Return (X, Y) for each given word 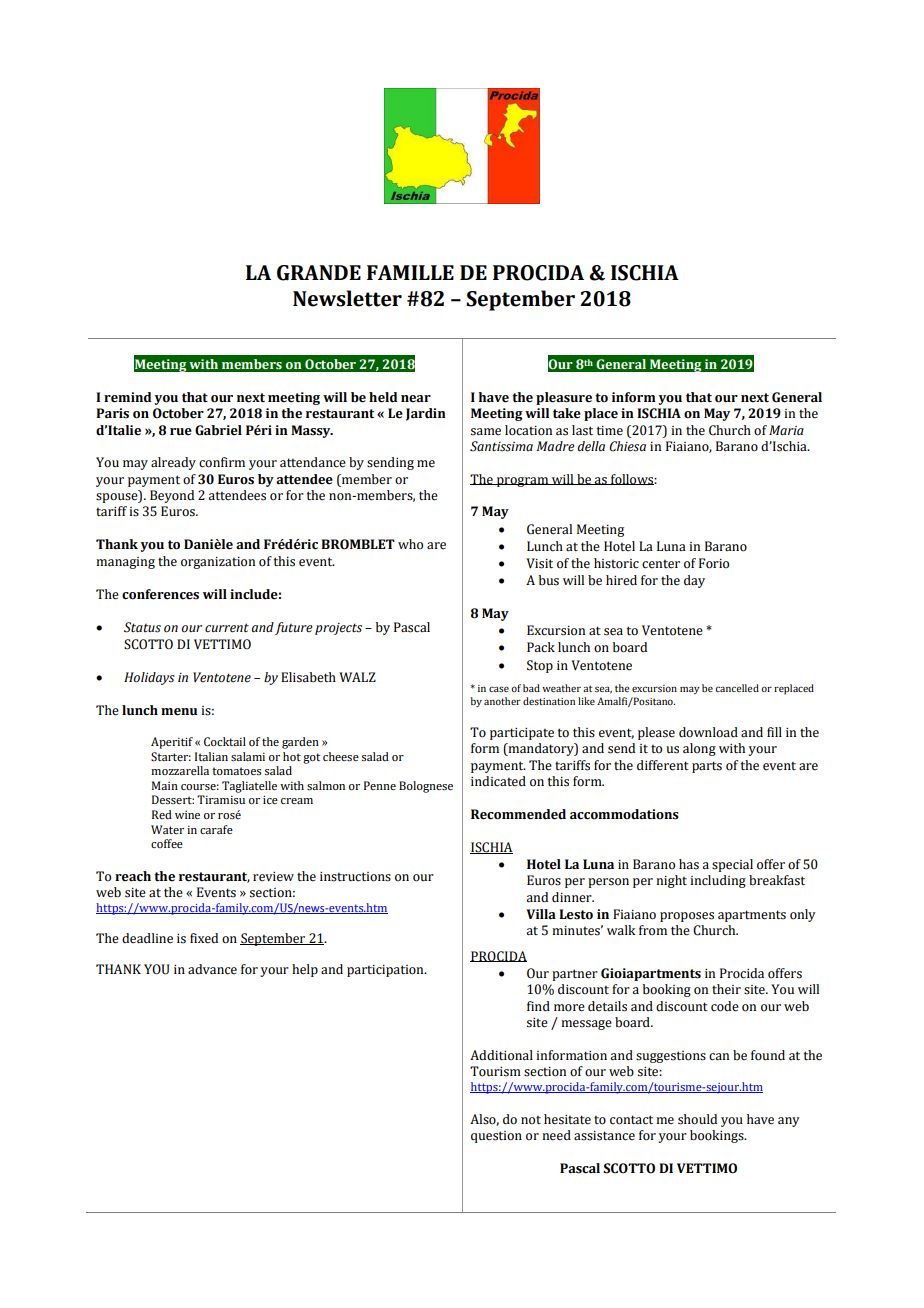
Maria (786, 430)
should (697, 1119)
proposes (687, 917)
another (502, 701)
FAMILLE (410, 272)
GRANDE (319, 273)
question (496, 1137)
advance (212, 969)
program (523, 482)
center (661, 564)
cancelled (737, 688)
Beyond (172, 496)
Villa (541, 914)
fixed (204, 938)
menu (179, 712)
